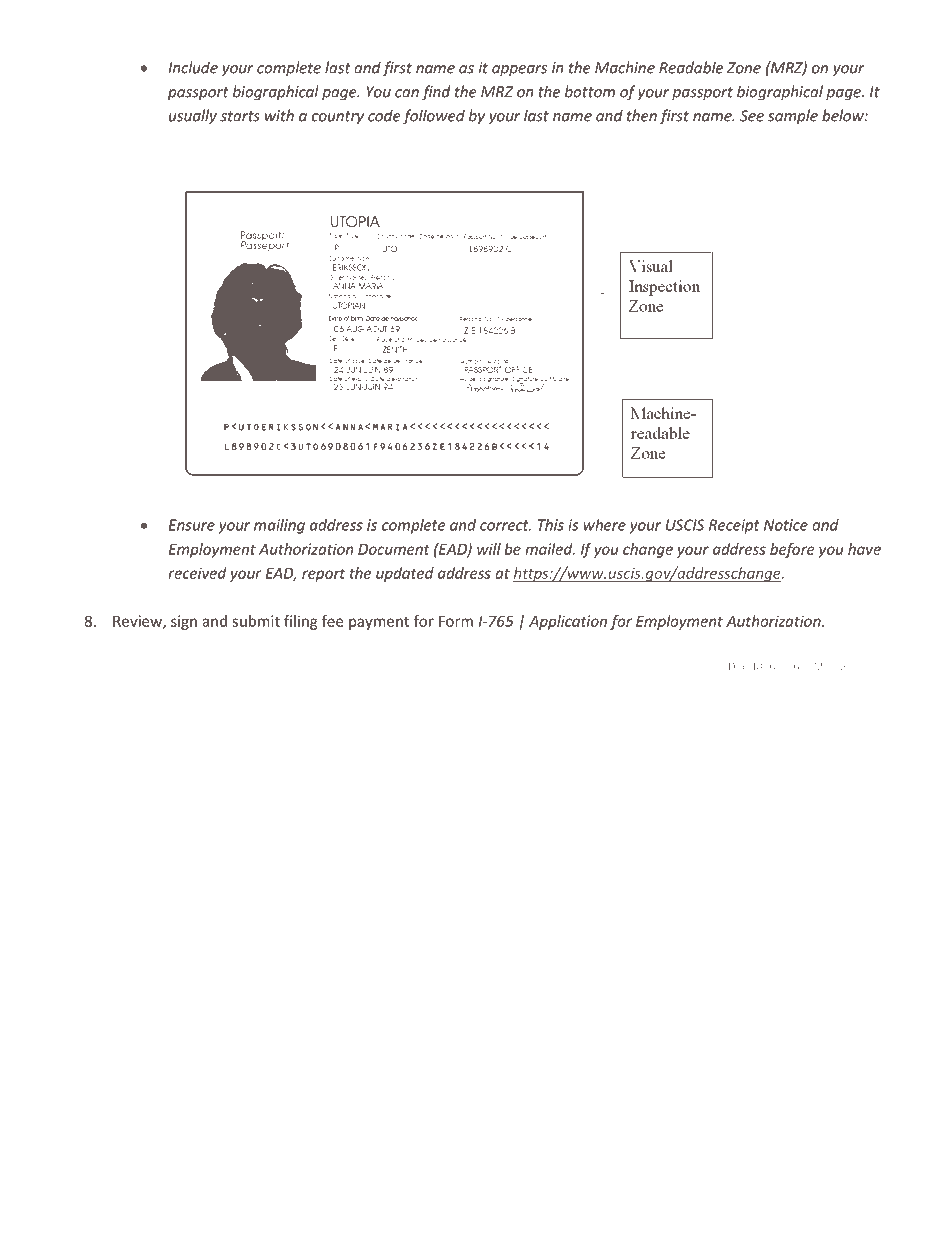 The height and width of the document is (1233, 952). Describe the element at coordinates (786, 525) in the document. I see `Notice` at that location.
